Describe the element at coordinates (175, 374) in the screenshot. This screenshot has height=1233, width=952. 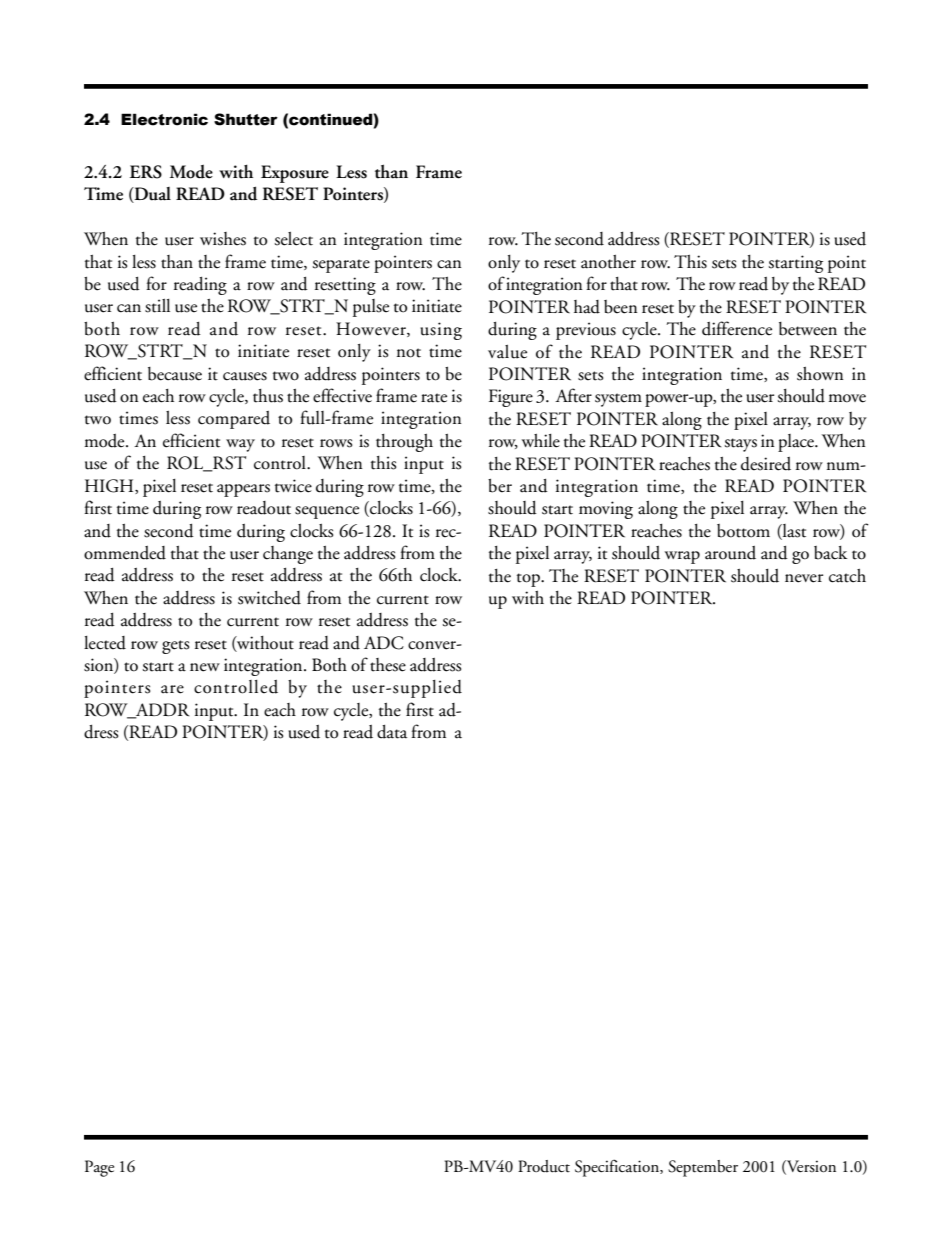
I see `because` at that location.
